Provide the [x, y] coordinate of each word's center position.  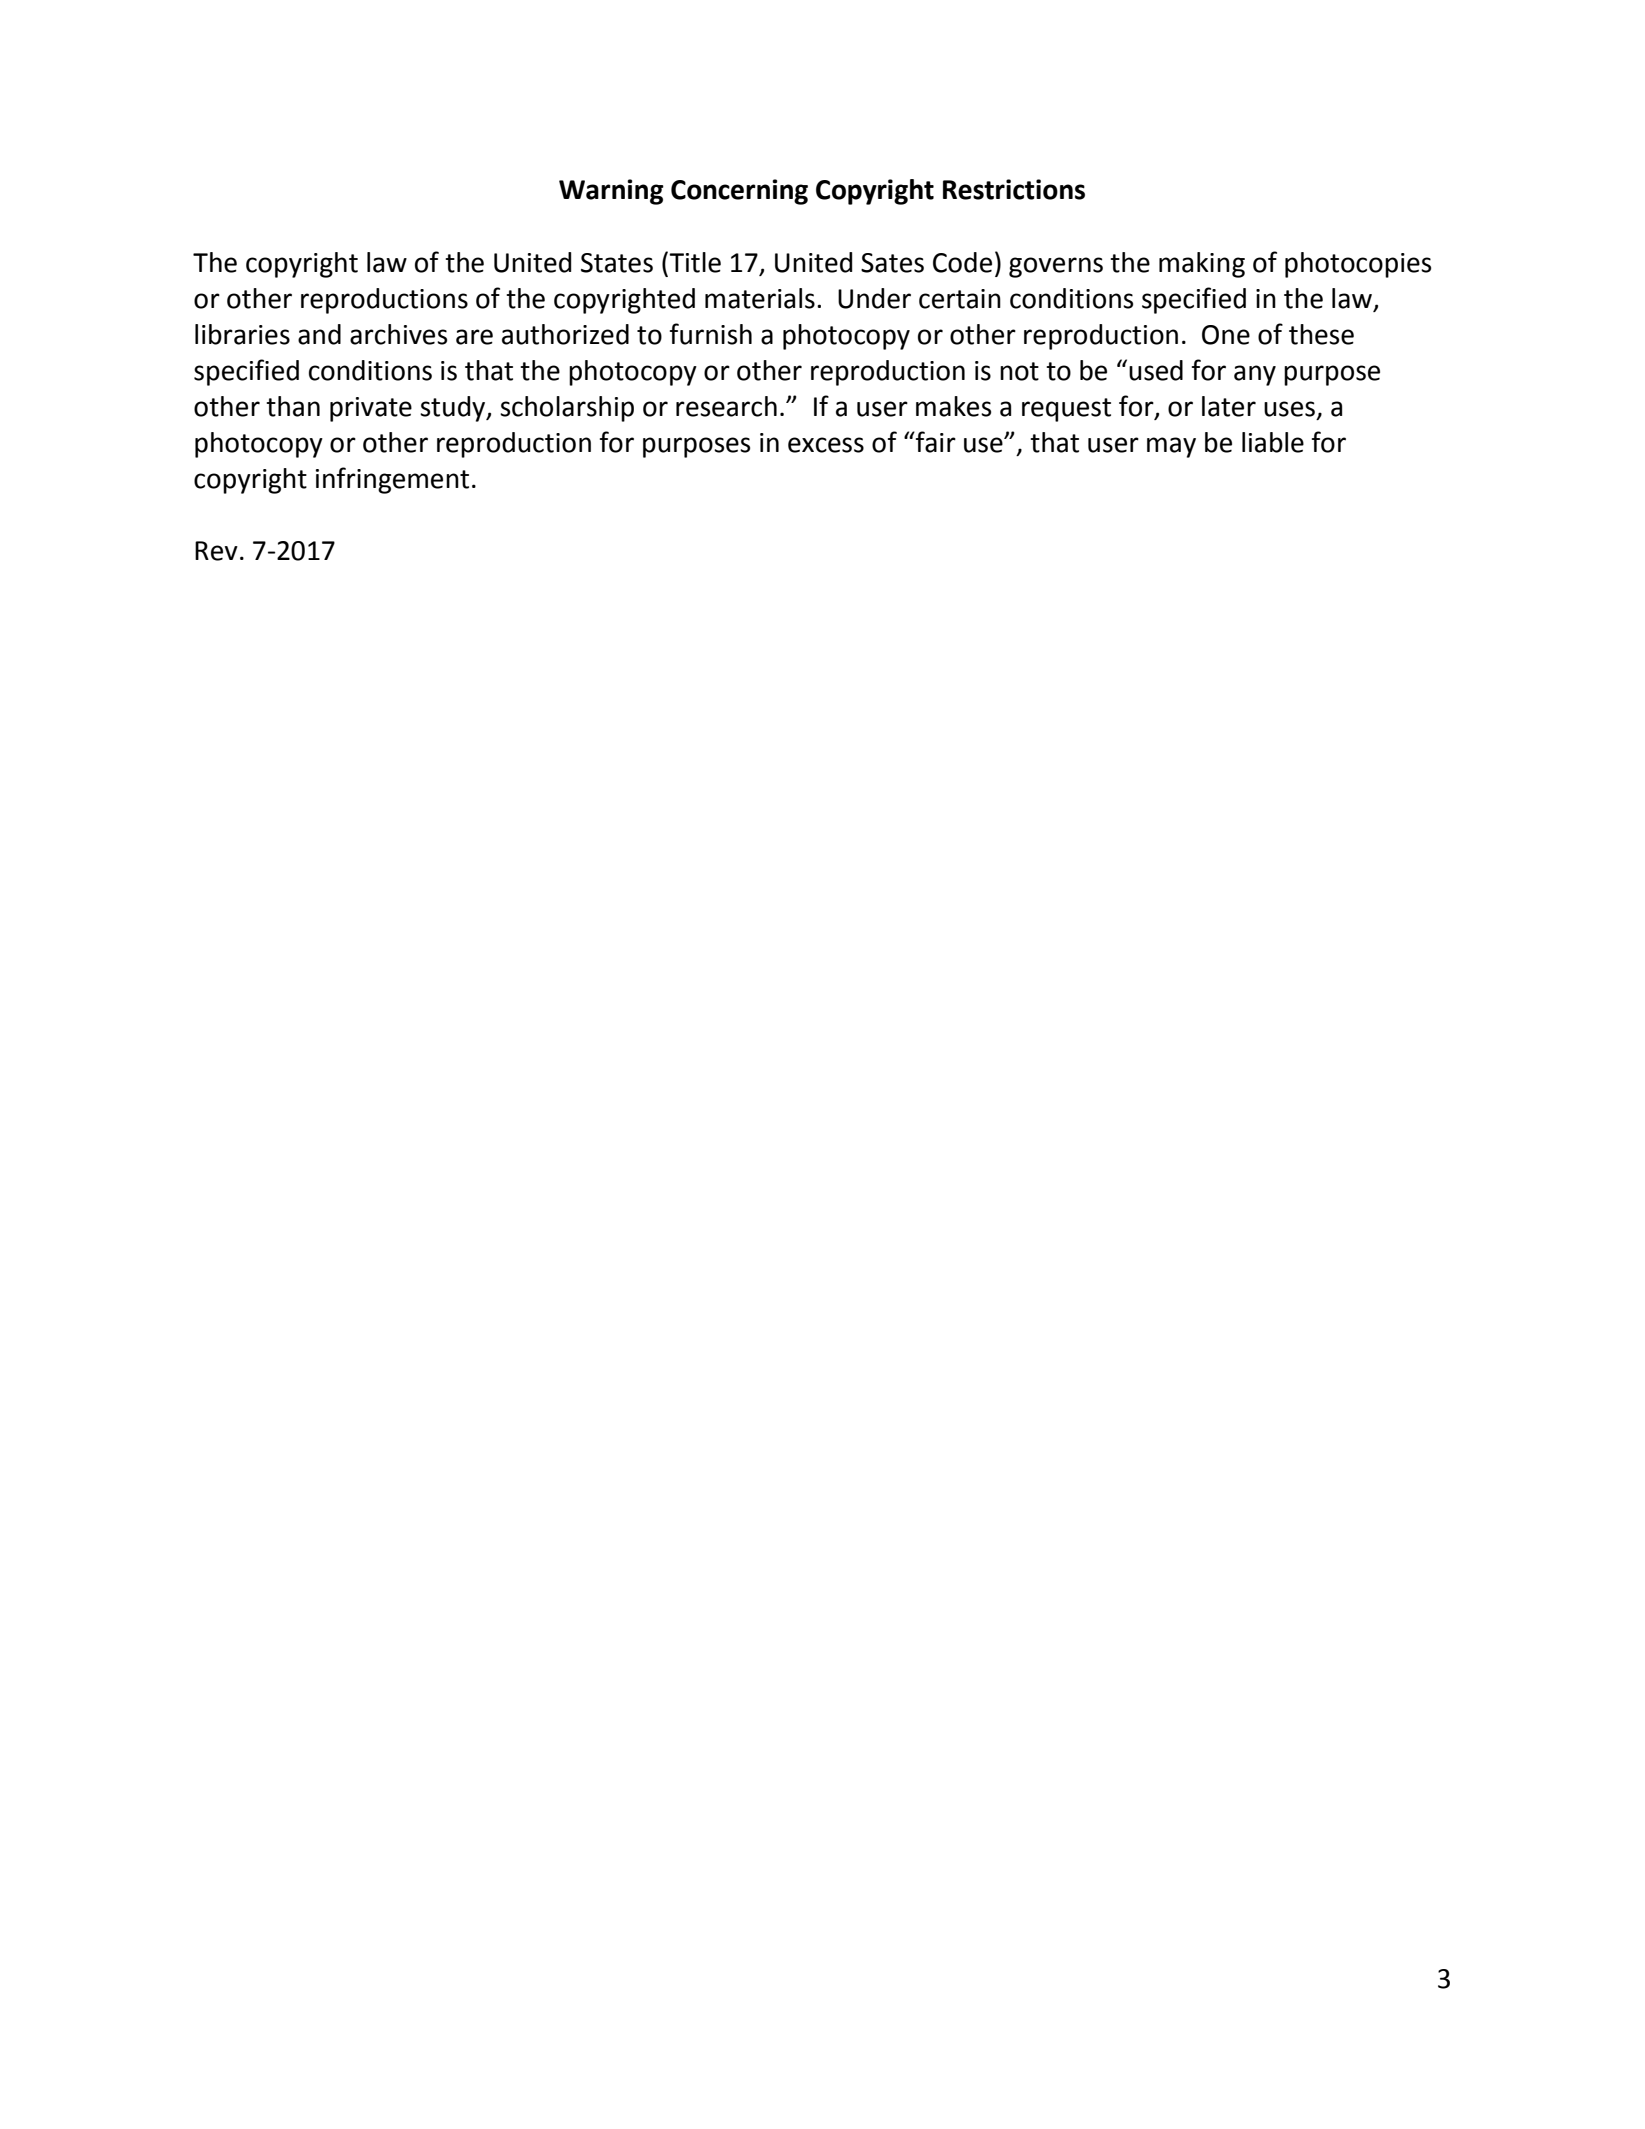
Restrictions [1014, 189]
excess [826, 445]
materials [760, 298]
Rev [216, 551]
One [1226, 335]
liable [1273, 442]
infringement [392, 480]
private [371, 409]
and [319, 334]
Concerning [739, 192]
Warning [611, 192]
